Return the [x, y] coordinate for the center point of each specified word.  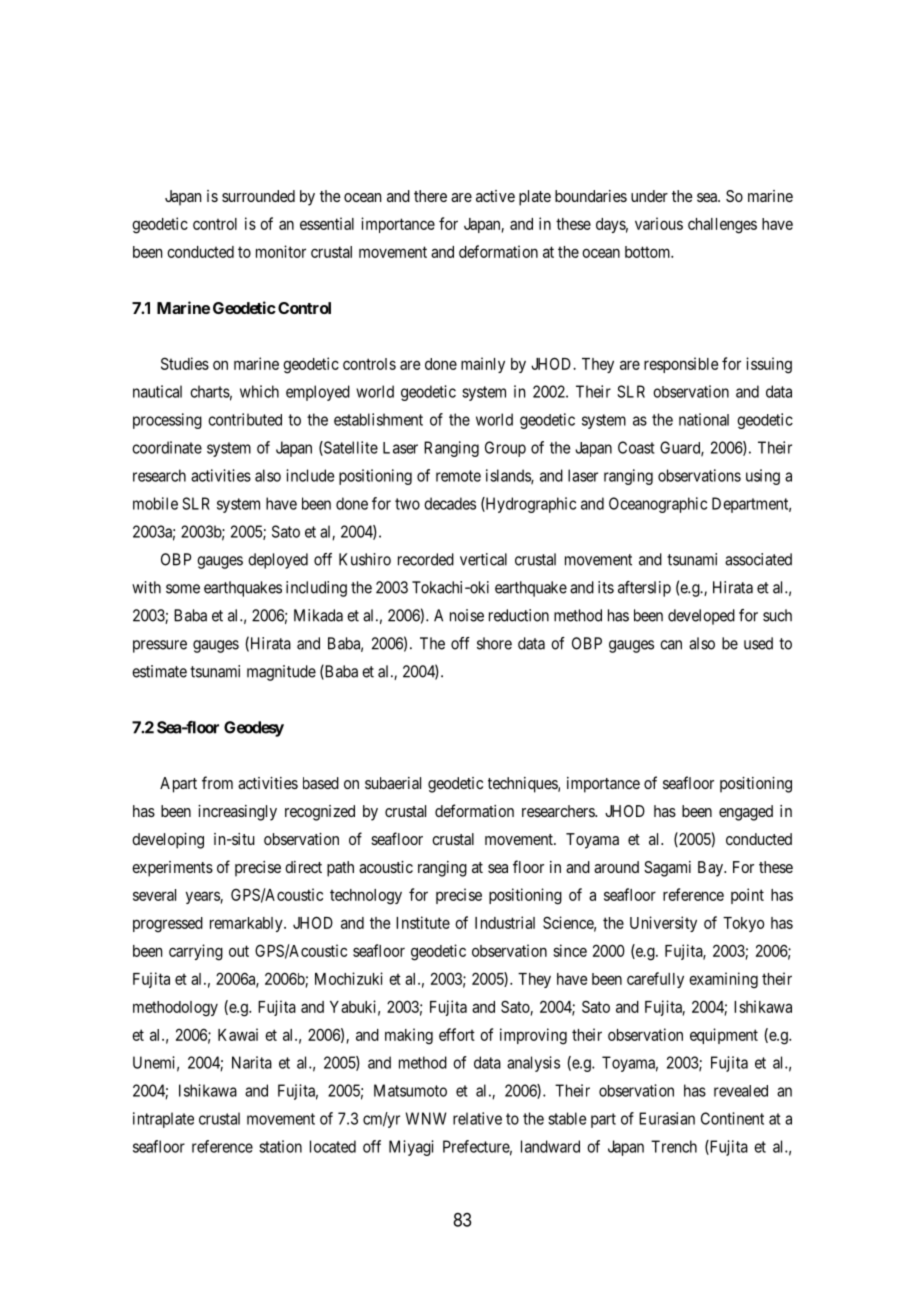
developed [701, 617]
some [183, 589]
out [239, 951]
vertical [483, 559]
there [430, 196]
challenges [722, 226]
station [280, 1146]
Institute [423, 922]
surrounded [258, 196]
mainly [483, 365]
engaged [746, 813]
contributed [245, 419]
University [663, 924]
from [217, 782]
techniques [523, 785]
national [704, 419]
